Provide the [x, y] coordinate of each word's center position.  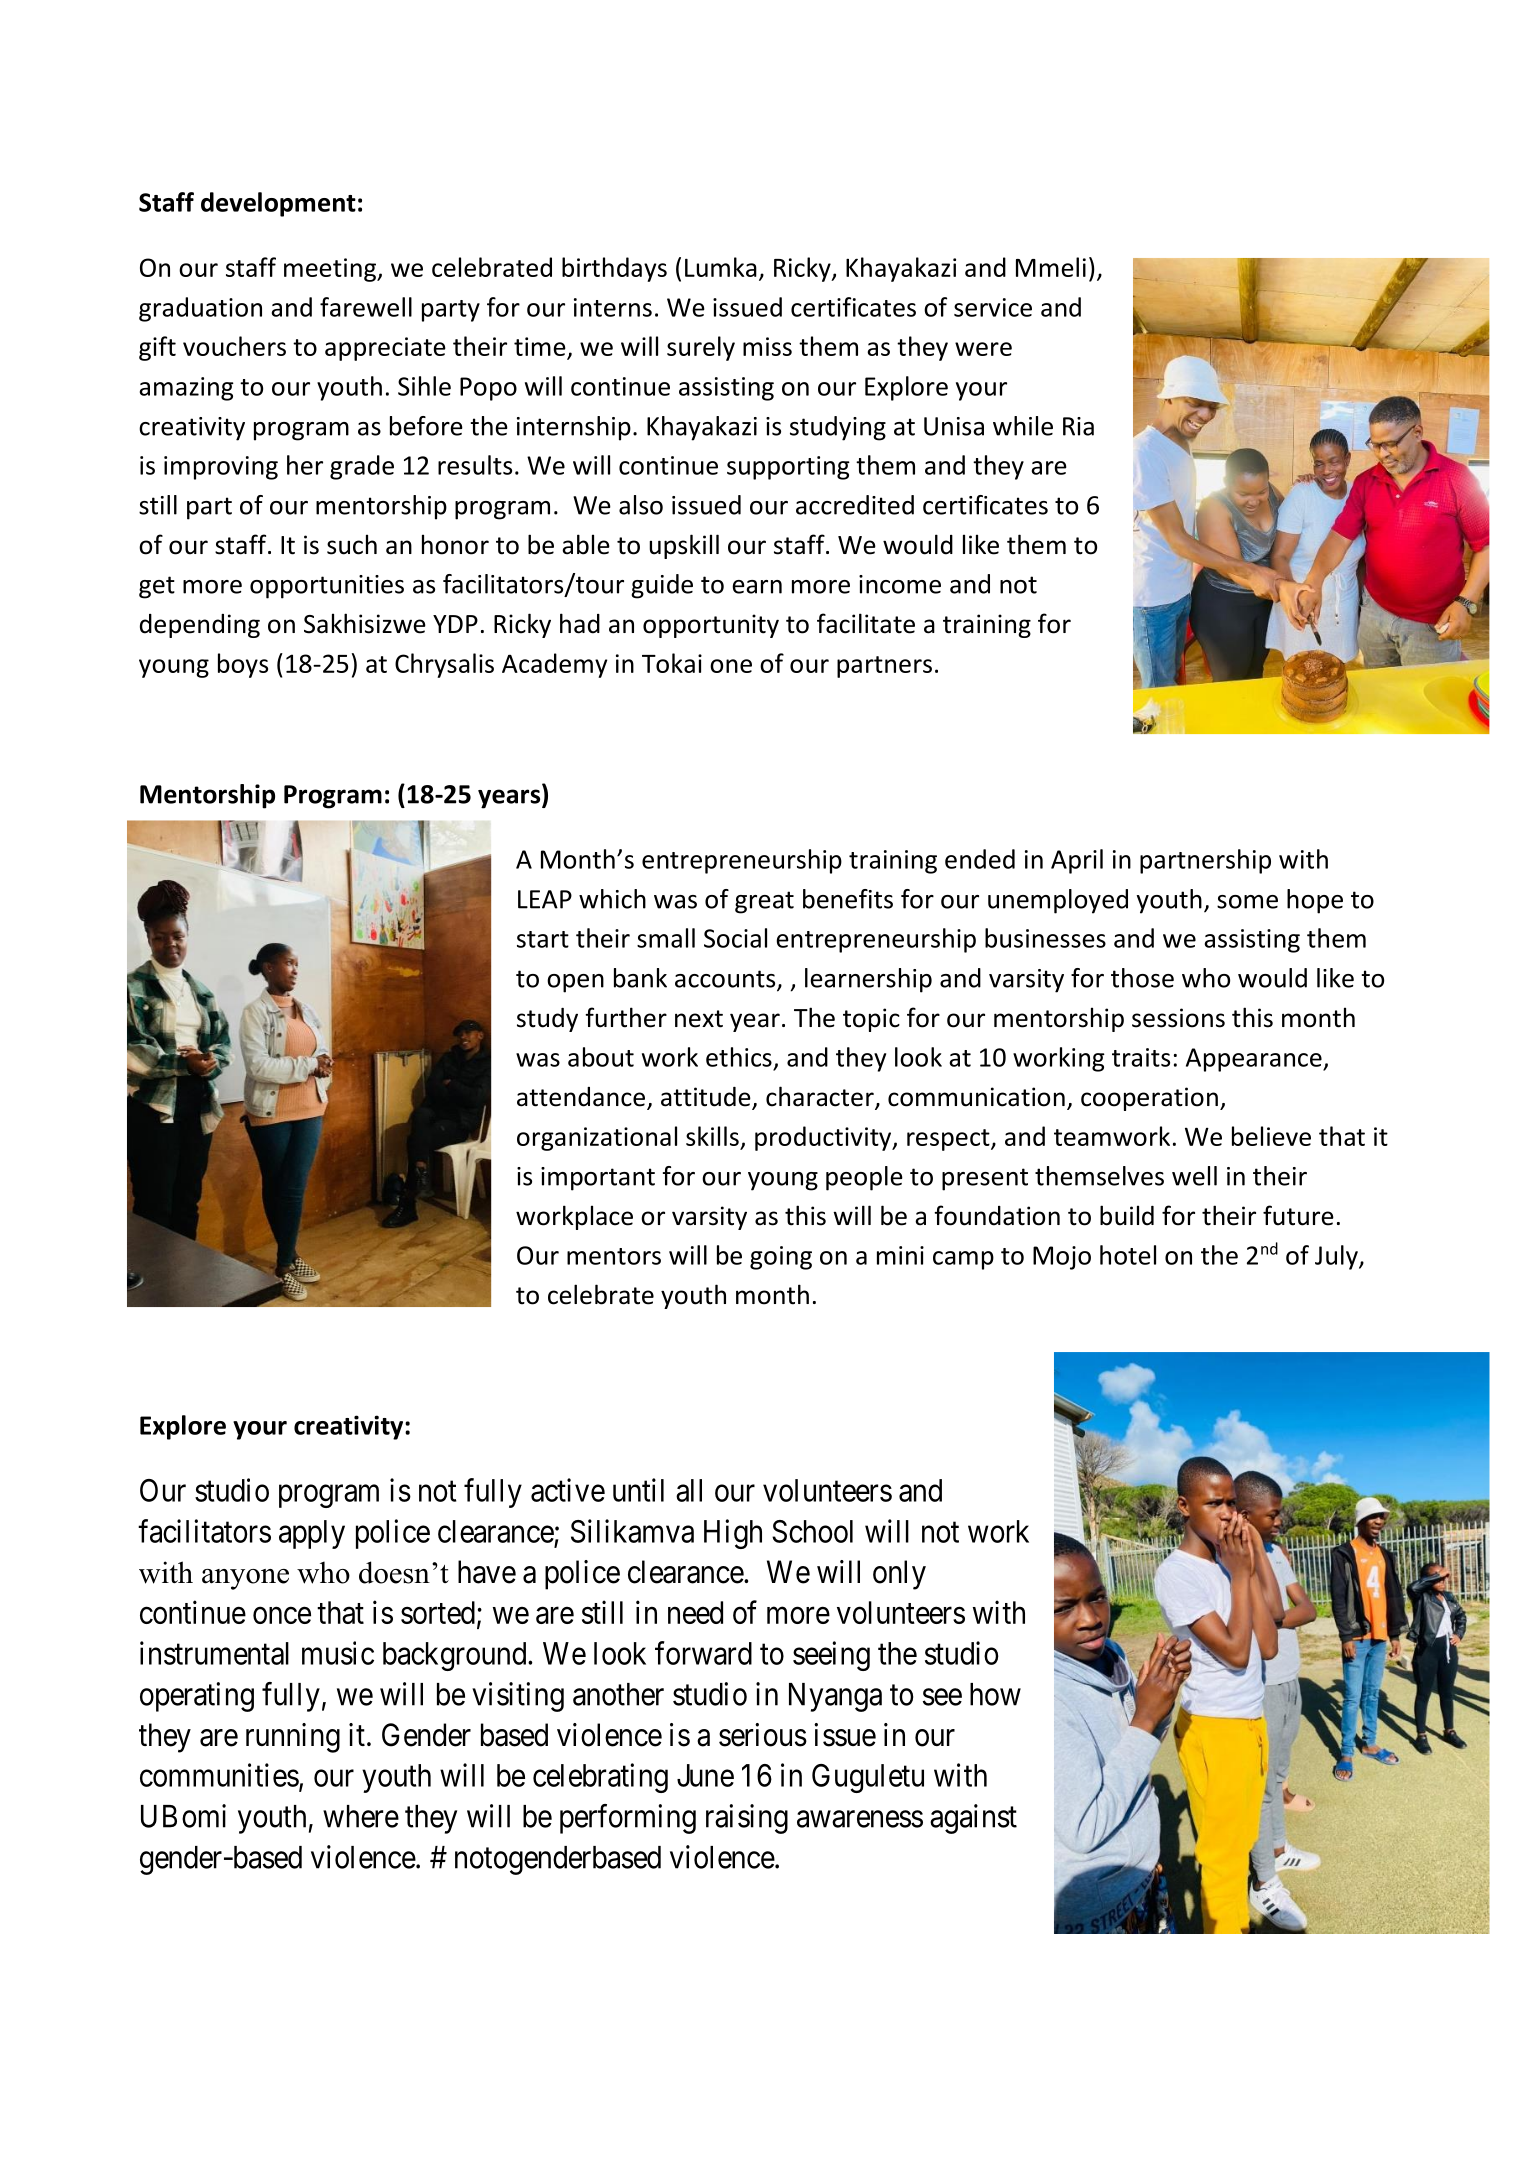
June [705, 1775]
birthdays [614, 269]
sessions [1178, 1018]
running [293, 1738]
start [543, 939]
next [699, 1019]
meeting [331, 270]
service [993, 307]
